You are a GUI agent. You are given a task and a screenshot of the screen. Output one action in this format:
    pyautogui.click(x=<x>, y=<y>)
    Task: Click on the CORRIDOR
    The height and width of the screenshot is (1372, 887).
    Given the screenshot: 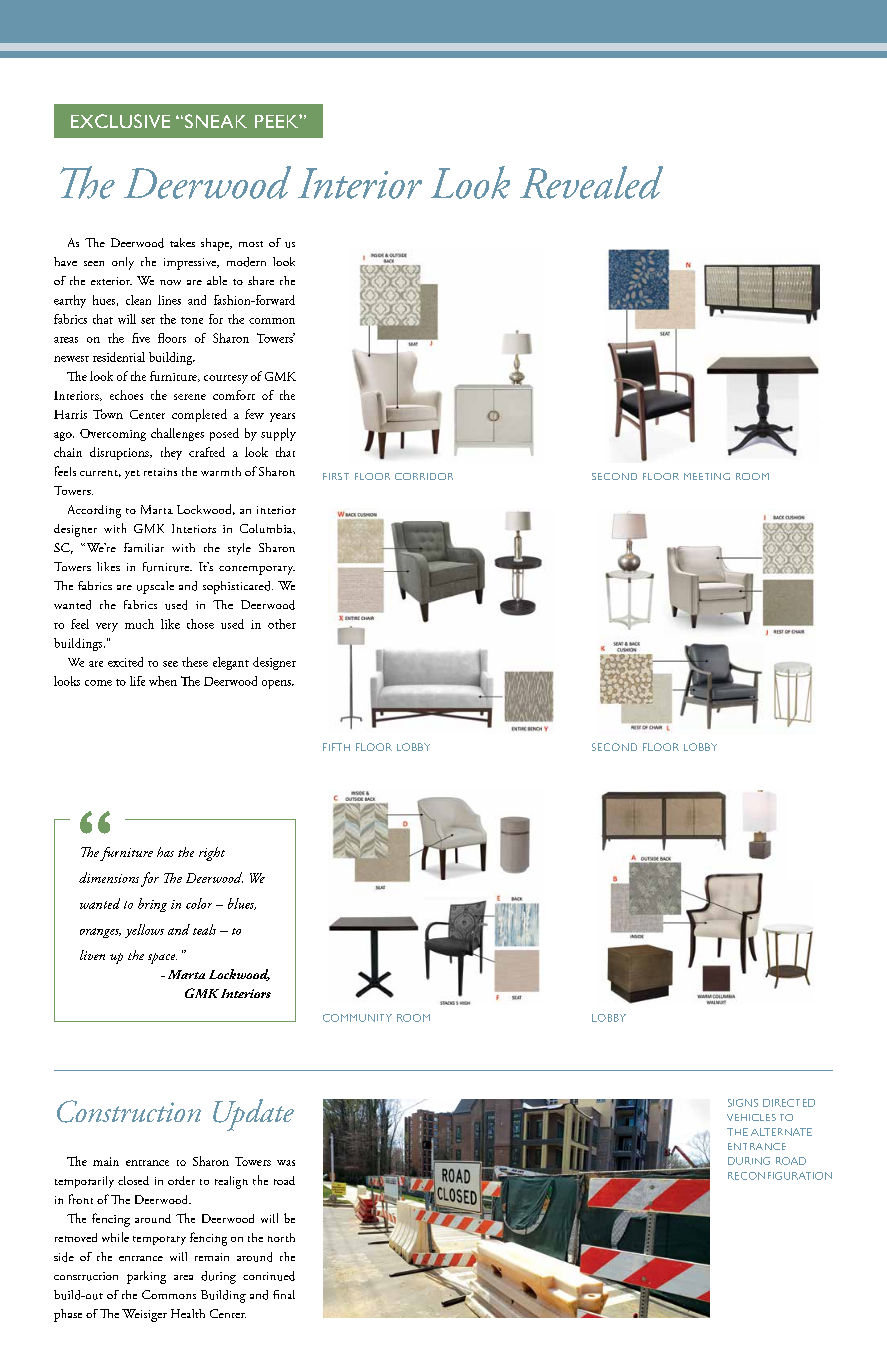 What is the action you would take?
    pyautogui.click(x=424, y=476)
